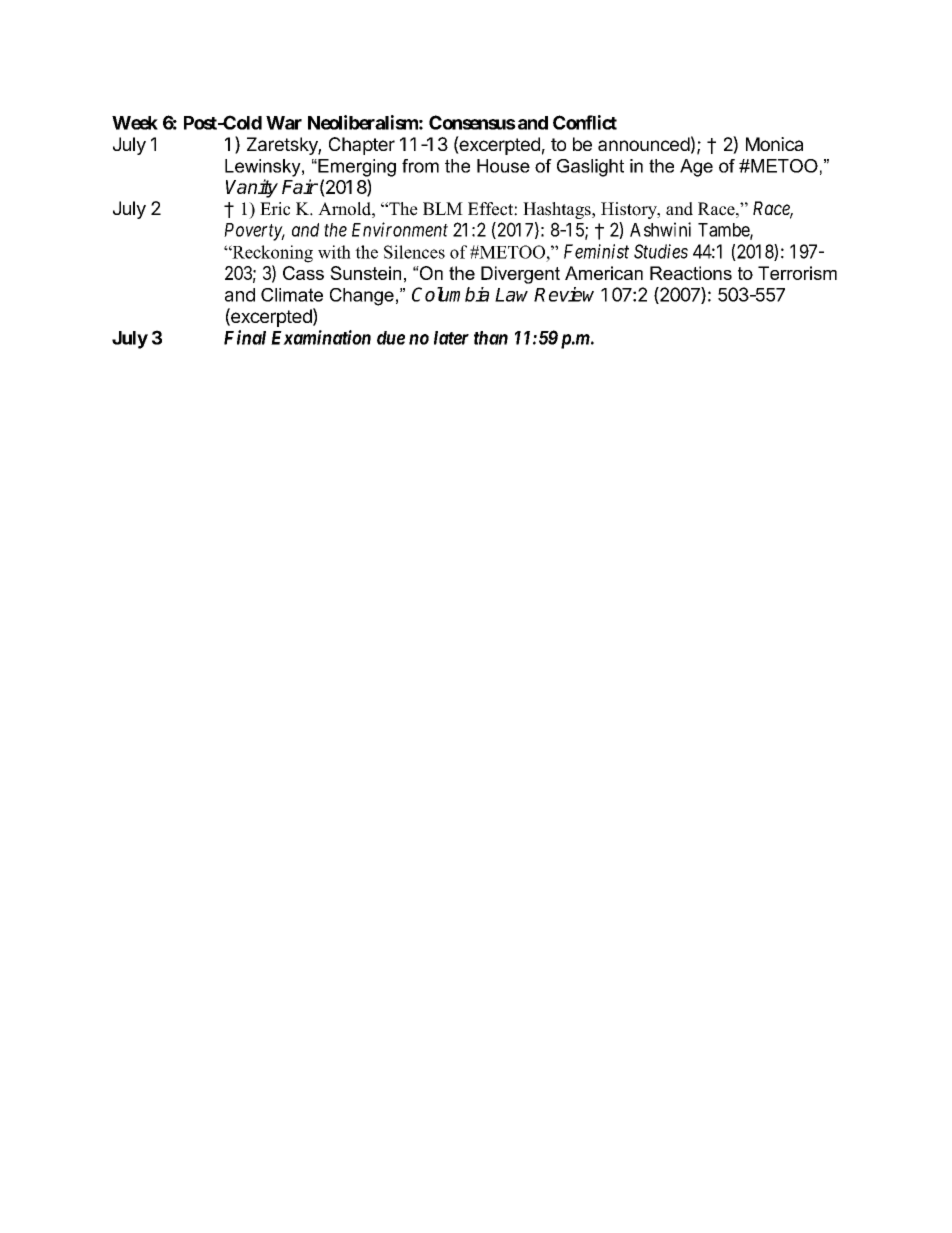 This document has width=952, height=1233. What do you see at coordinates (585, 122) in the document?
I see `Conflict` at bounding box center [585, 122].
